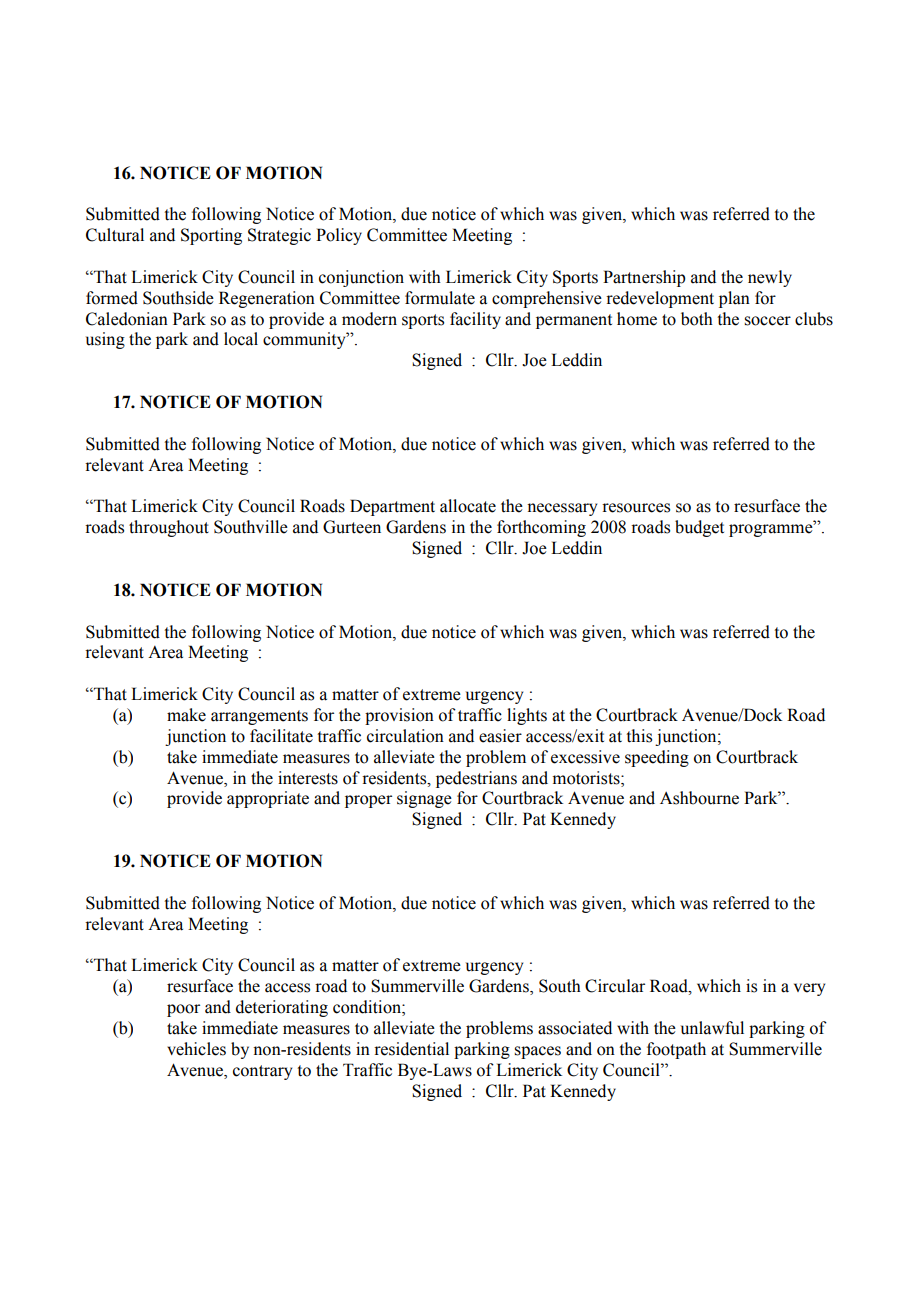  I want to click on vehicles, so click(196, 1049).
